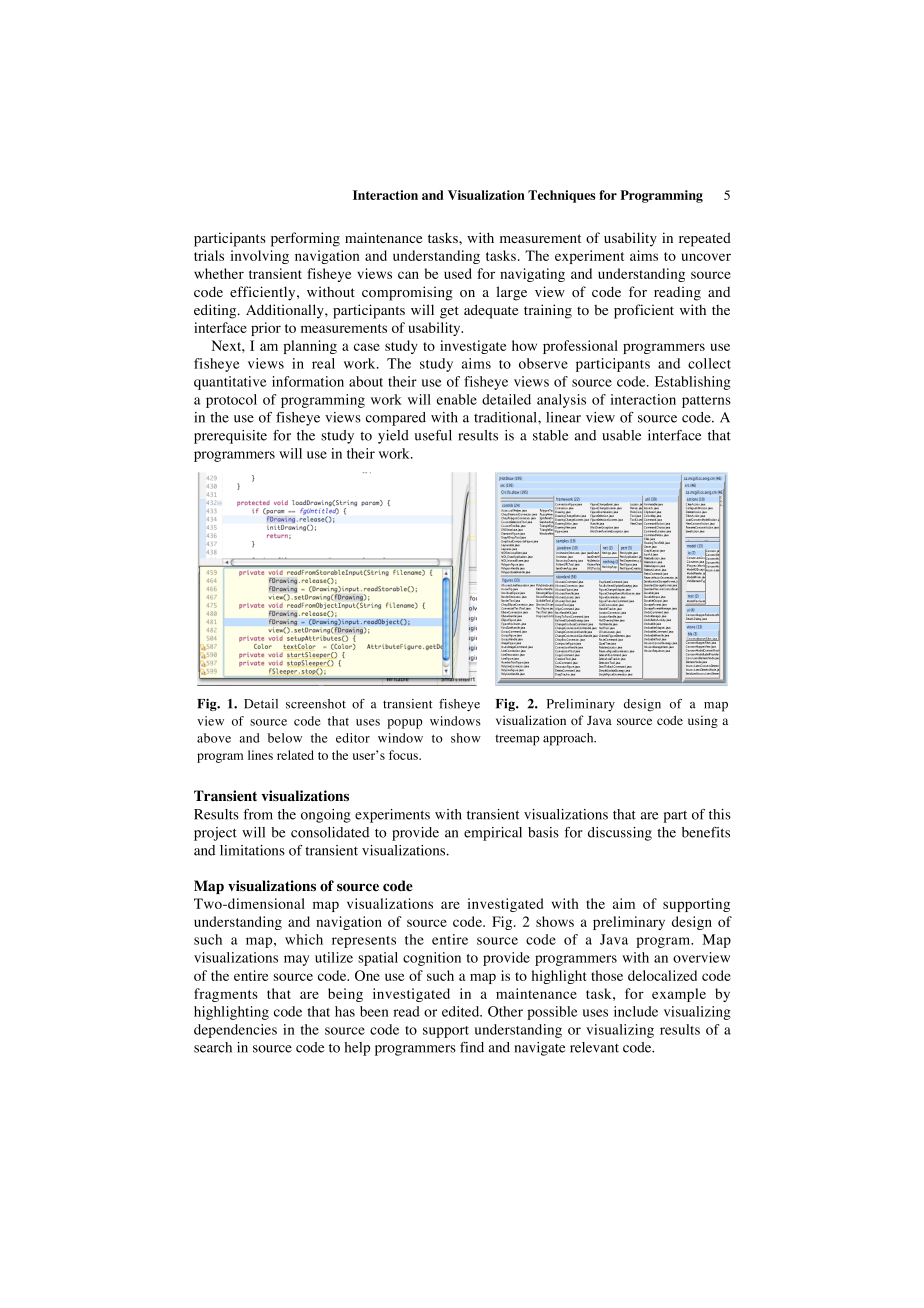  What do you see at coordinates (703, 721) in the image?
I see `using` at bounding box center [703, 721].
